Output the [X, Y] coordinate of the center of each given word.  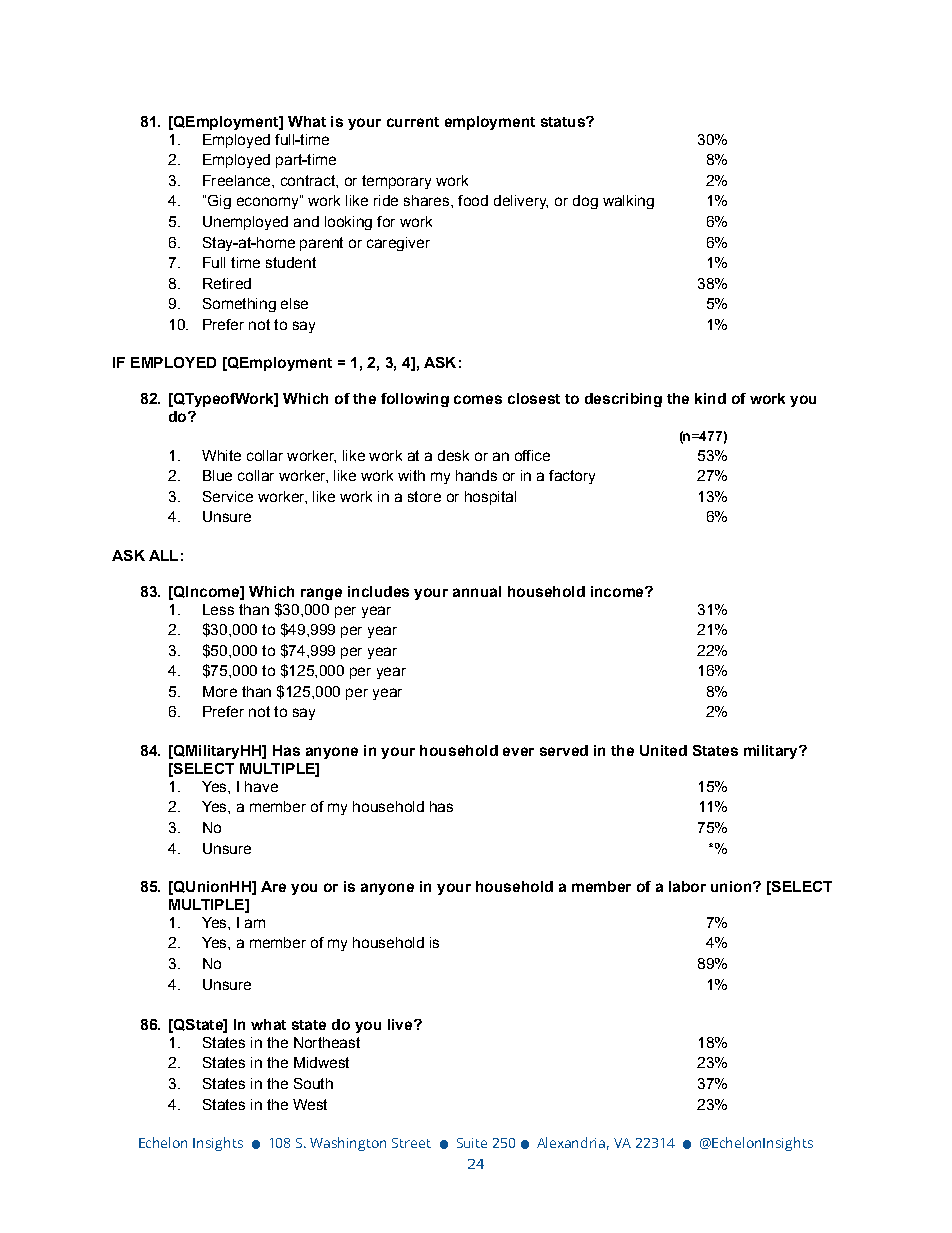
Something [239, 305]
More [220, 691]
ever [518, 751]
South [313, 1083]
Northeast [327, 1042]
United [663, 750]
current [413, 122]
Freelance [238, 180]
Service [228, 496]
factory [572, 477]
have [261, 786]
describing [623, 400]
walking [628, 202]
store [424, 496]
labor [687, 886]
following [415, 400]
